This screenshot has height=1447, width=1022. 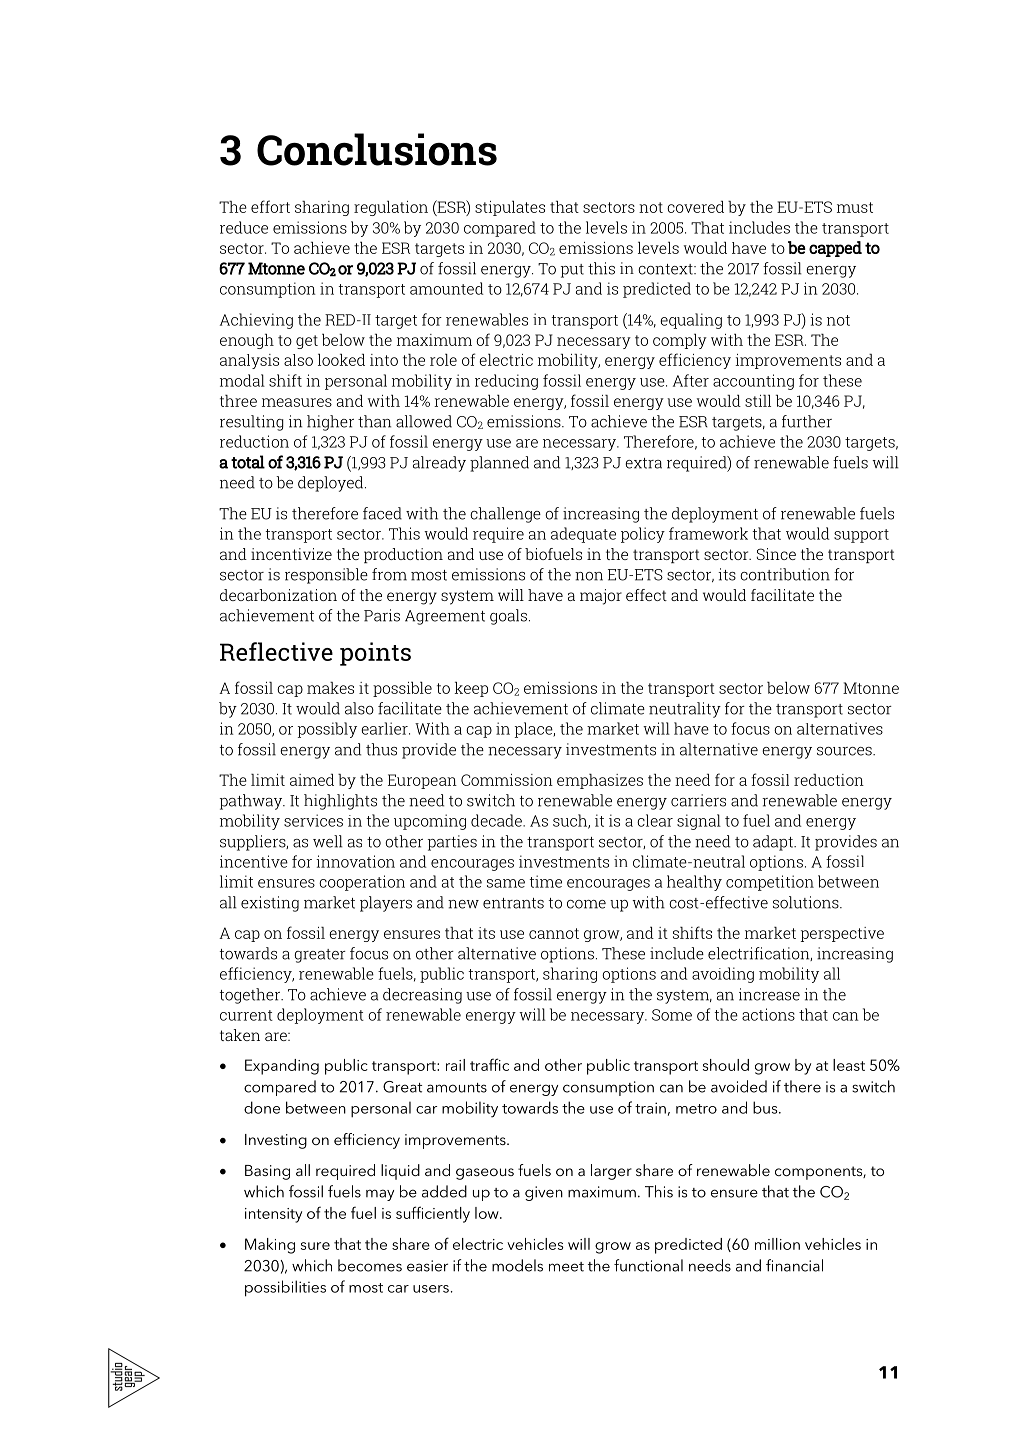 What do you see at coordinates (769, 994) in the screenshot?
I see `increase` at bounding box center [769, 994].
